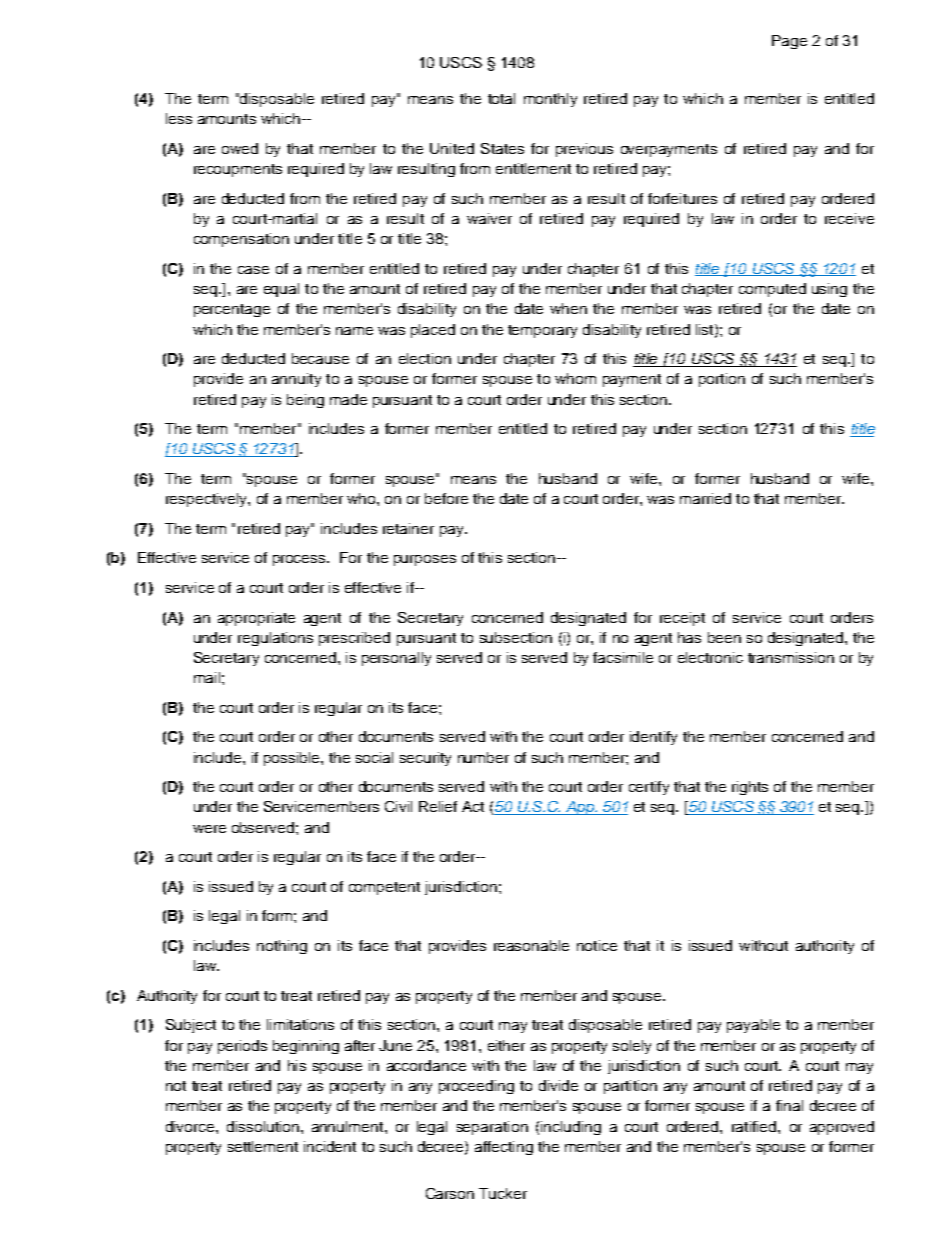 The height and width of the image is (1233, 952). What do you see at coordinates (705, 498) in the image?
I see `married` at bounding box center [705, 498].
